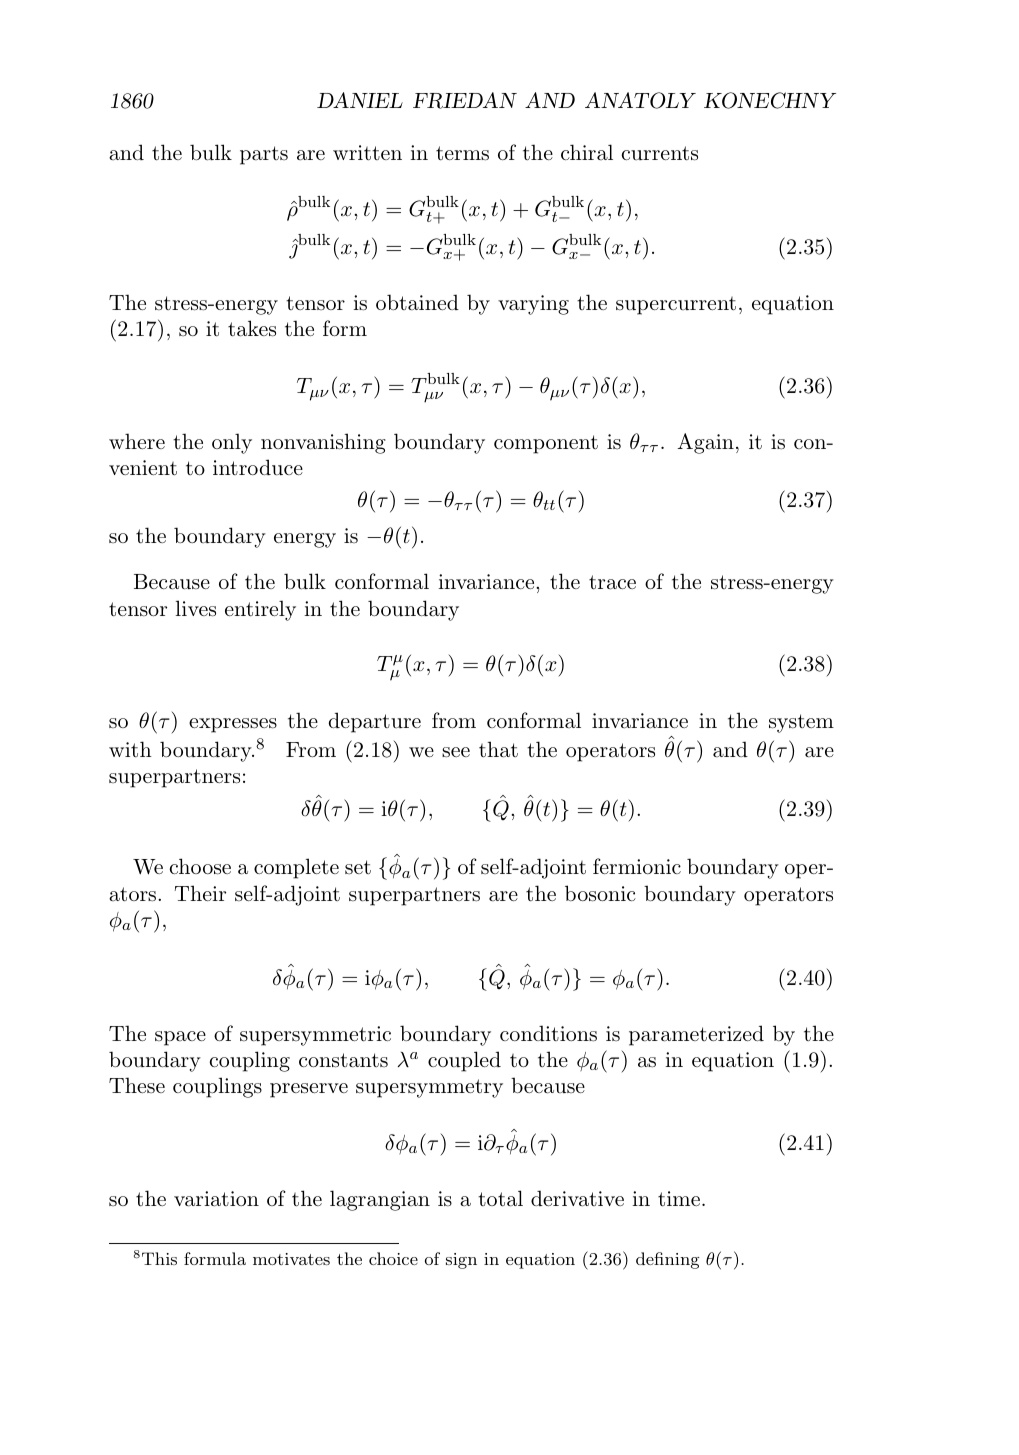 The height and width of the screenshot is (1455, 1019). Describe the element at coordinates (264, 155) in the screenshot. I see `parts` at that location.
